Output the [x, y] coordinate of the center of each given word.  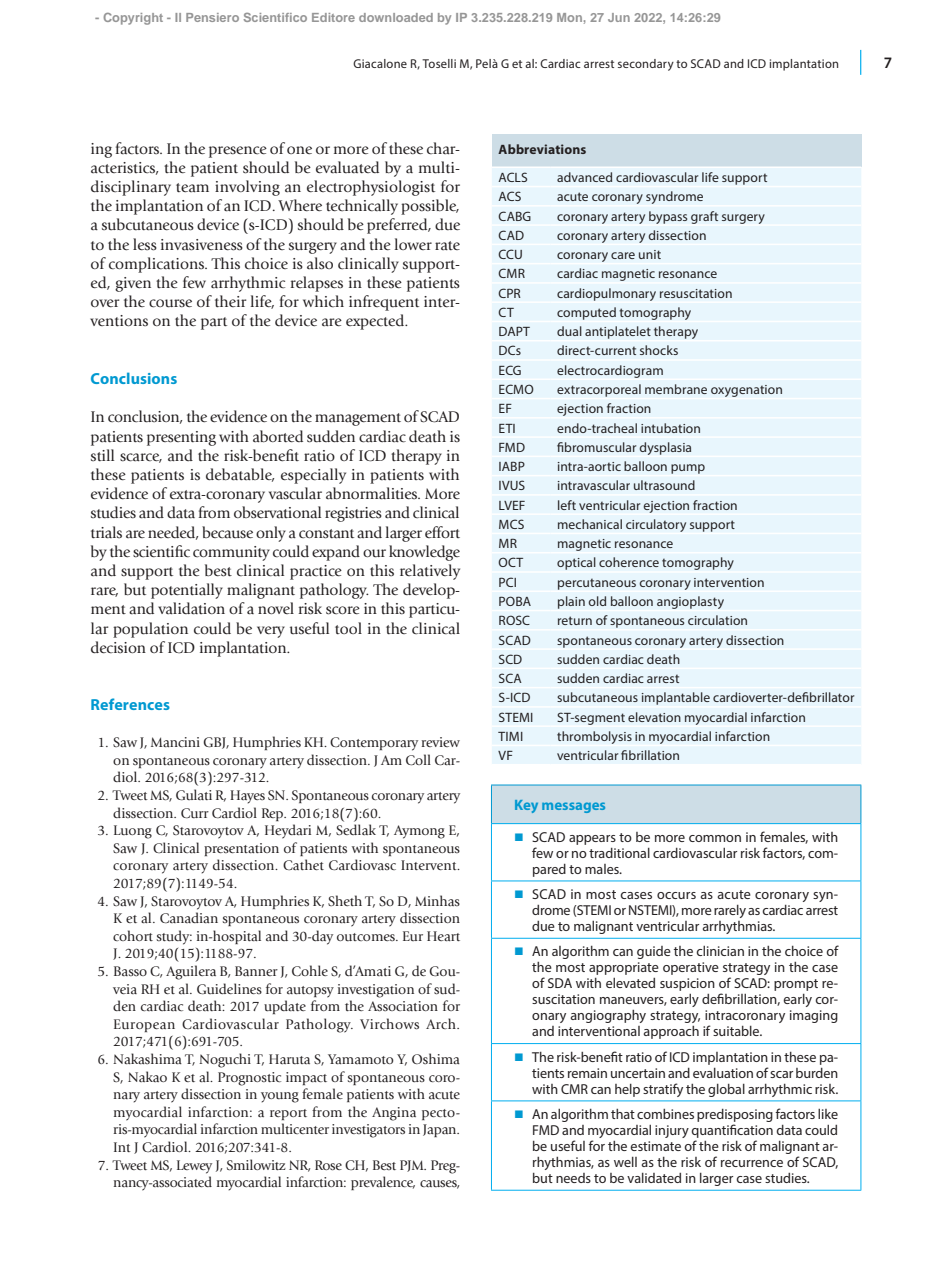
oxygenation [746, 391]
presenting [181, 438]
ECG [510, 370]
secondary [646, 65]
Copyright [133, 19]
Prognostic [249, 1079]
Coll [418, 760]
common [715, 838]
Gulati [194, 794]
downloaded [396, 17]
